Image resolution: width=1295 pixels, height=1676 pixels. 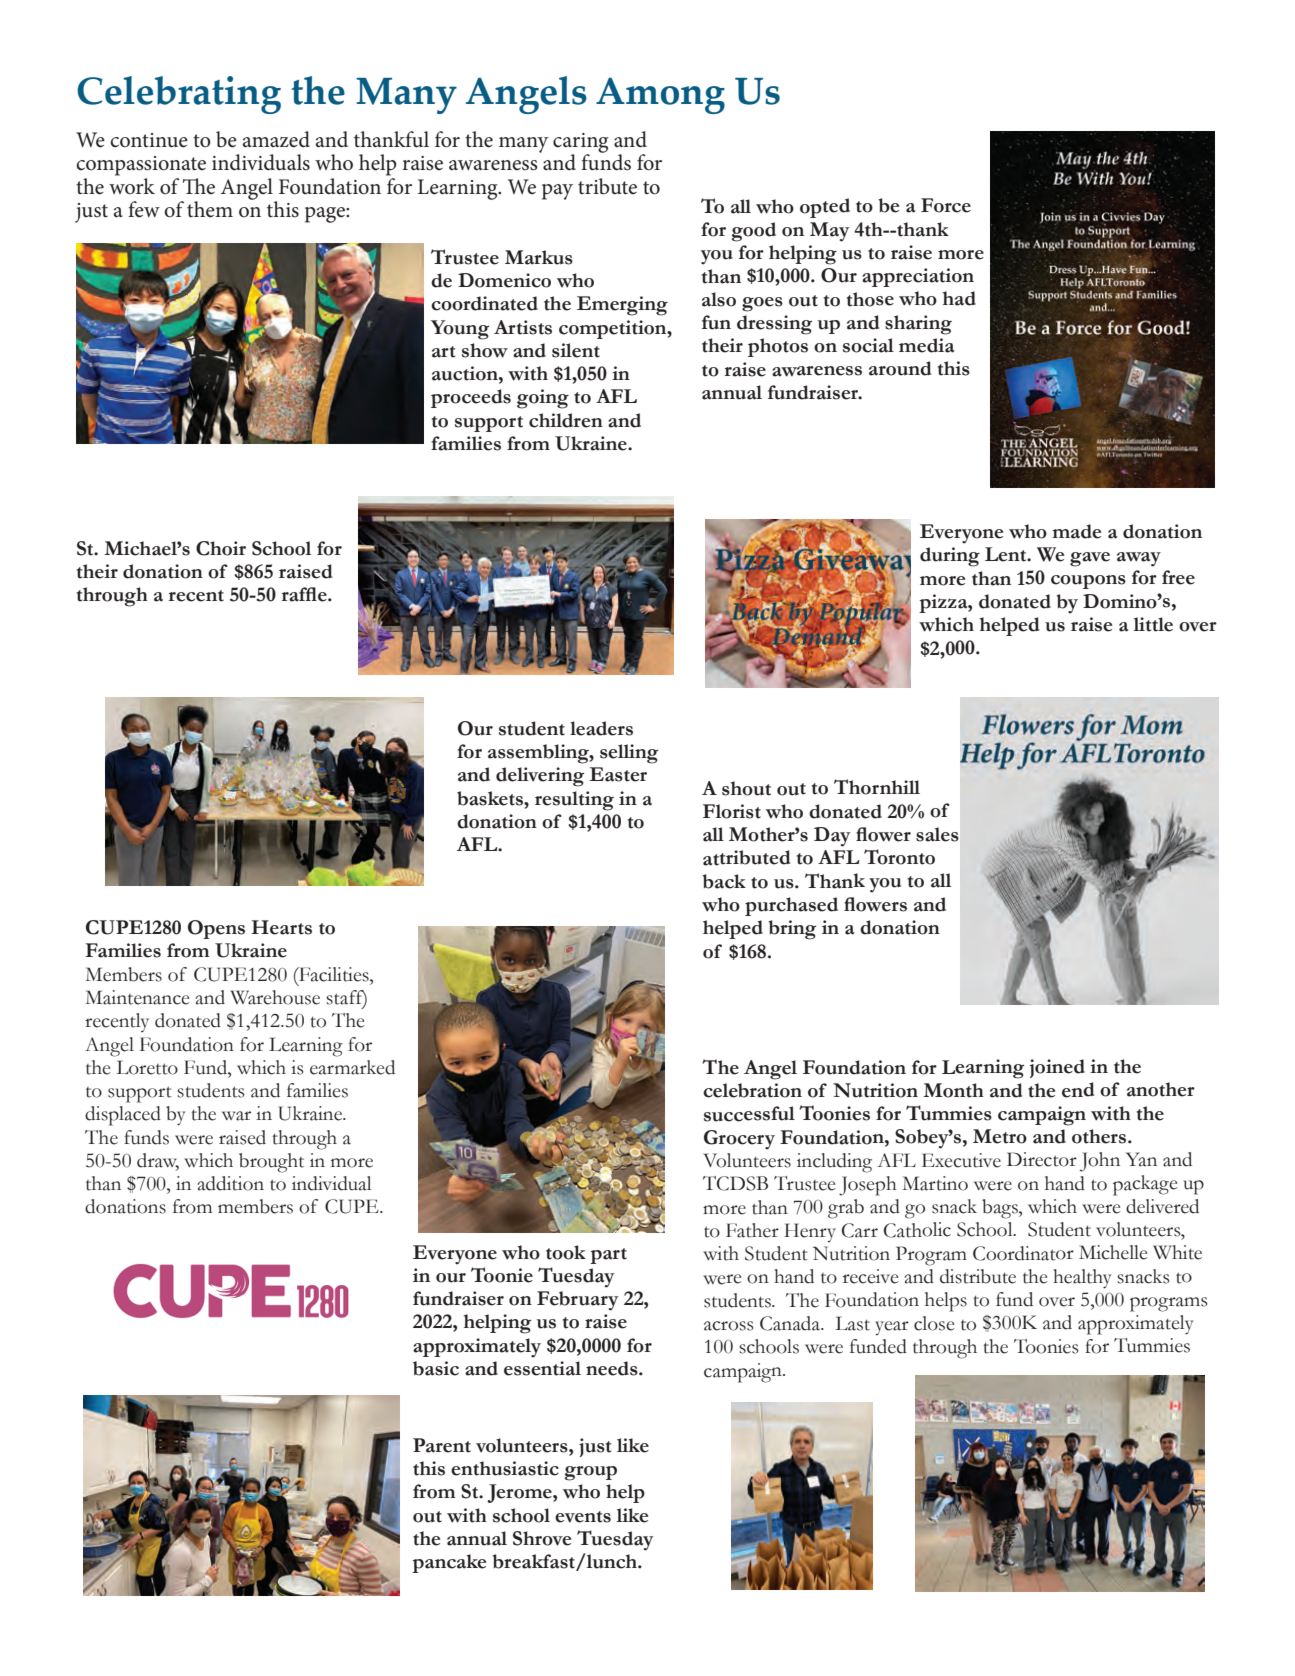 What do you see at coordinates (221, 548) in the page?
I see `Choir` at bounding box center [221, 548].
